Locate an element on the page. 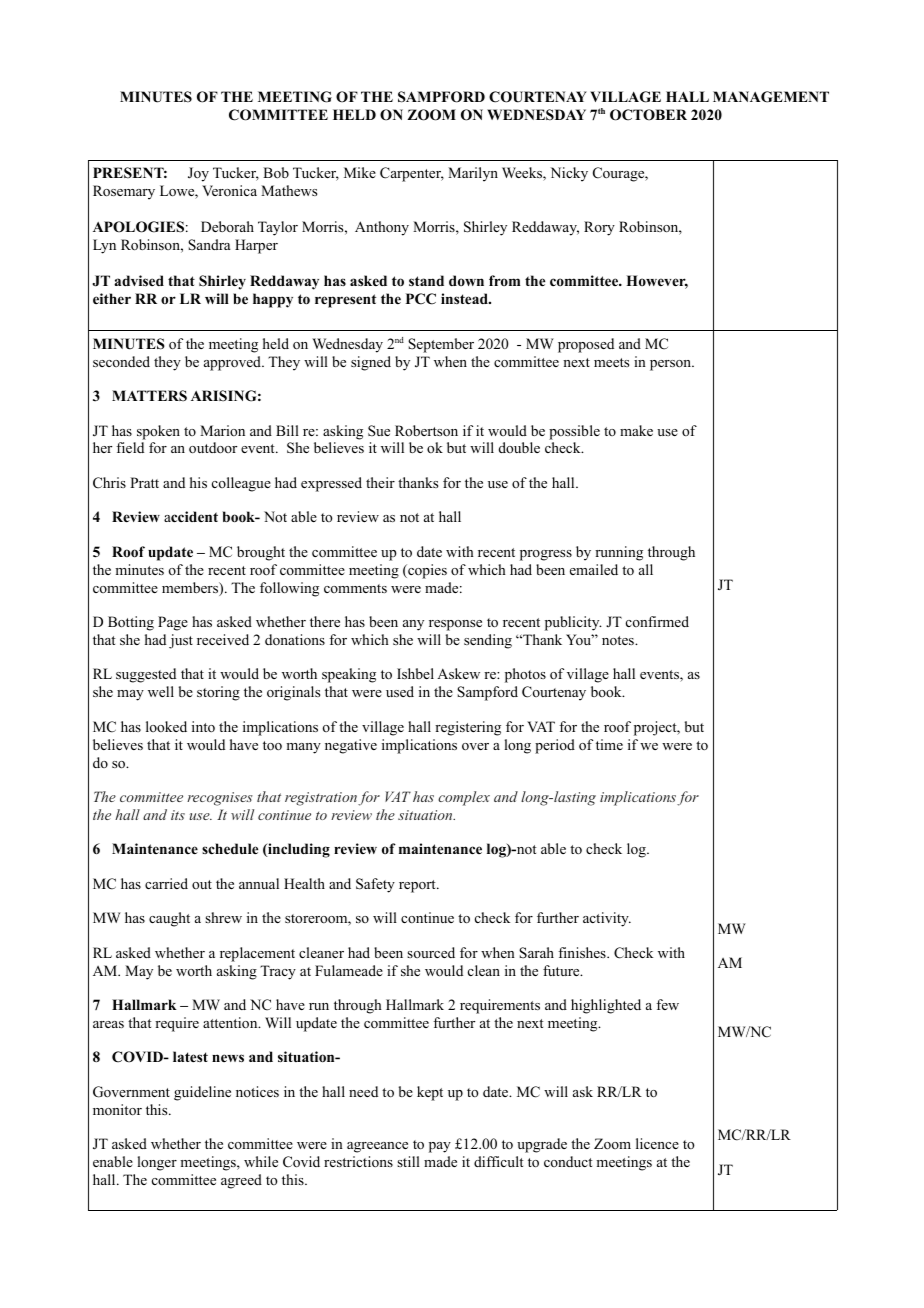  agreed is located at coordinates (241, 1181).
